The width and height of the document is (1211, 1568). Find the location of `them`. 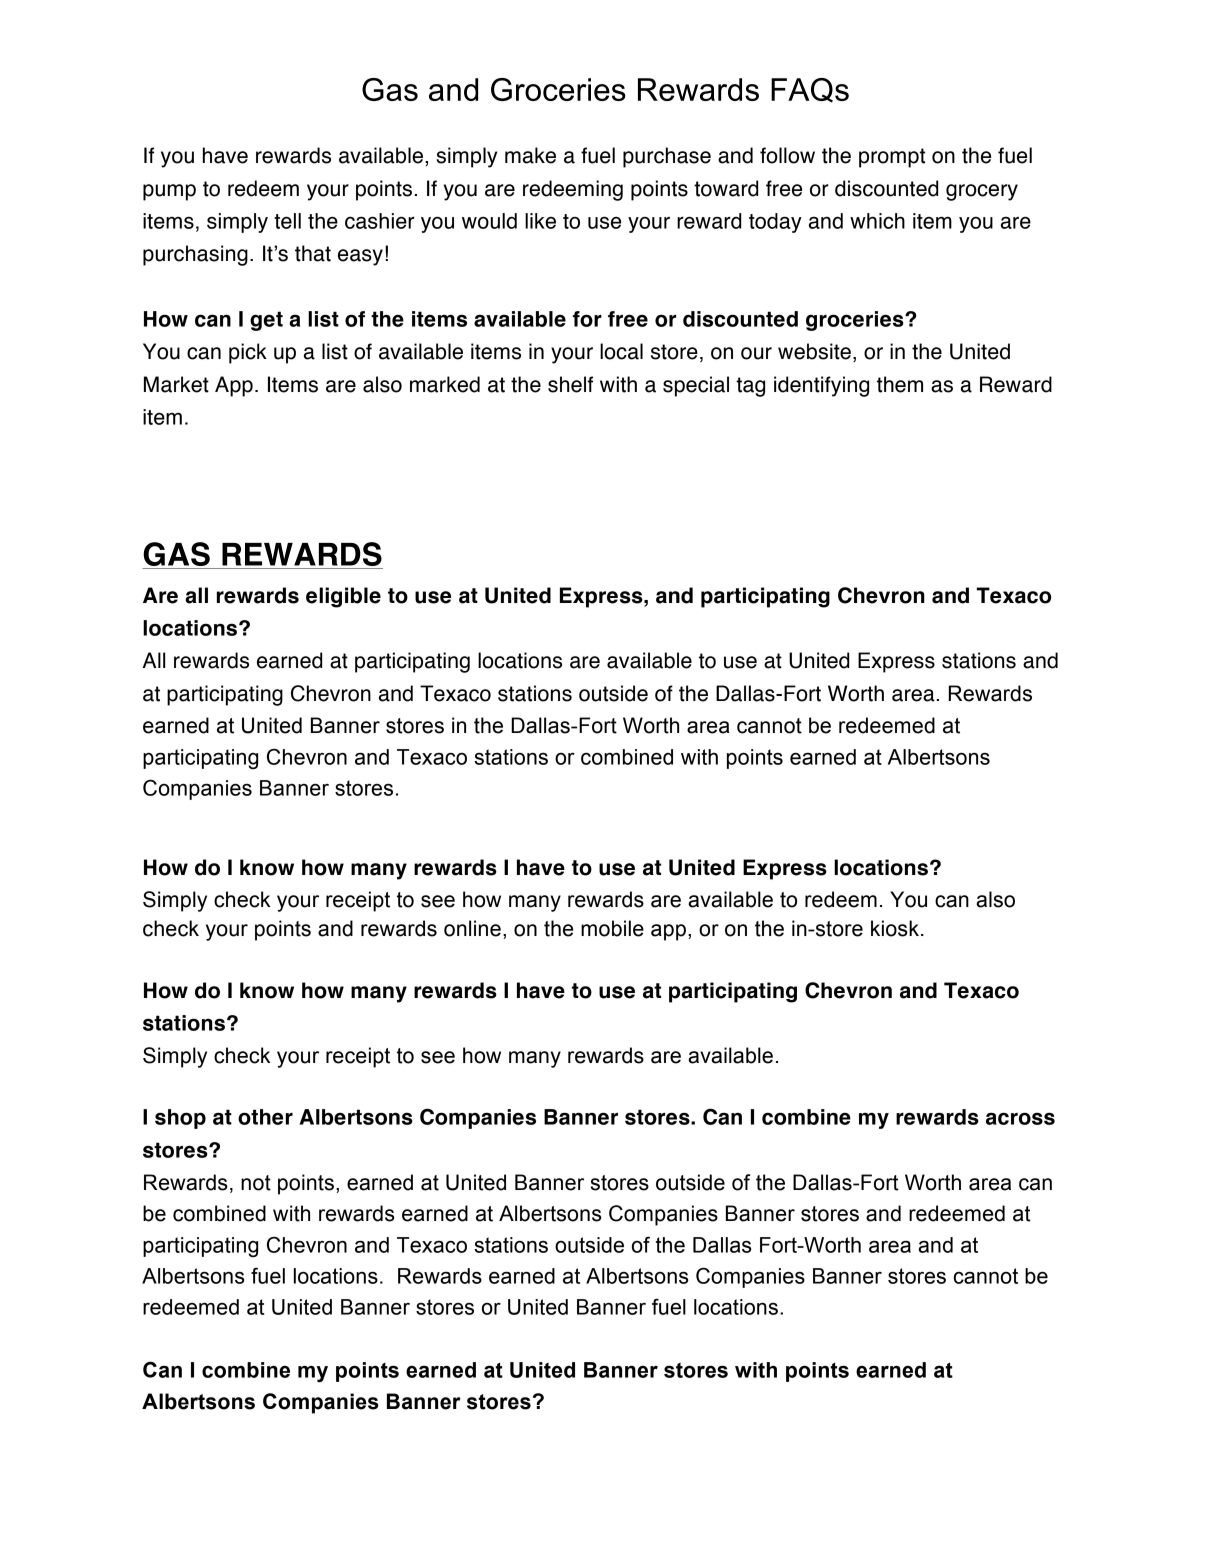

them is located at coordinates (900, 384).
